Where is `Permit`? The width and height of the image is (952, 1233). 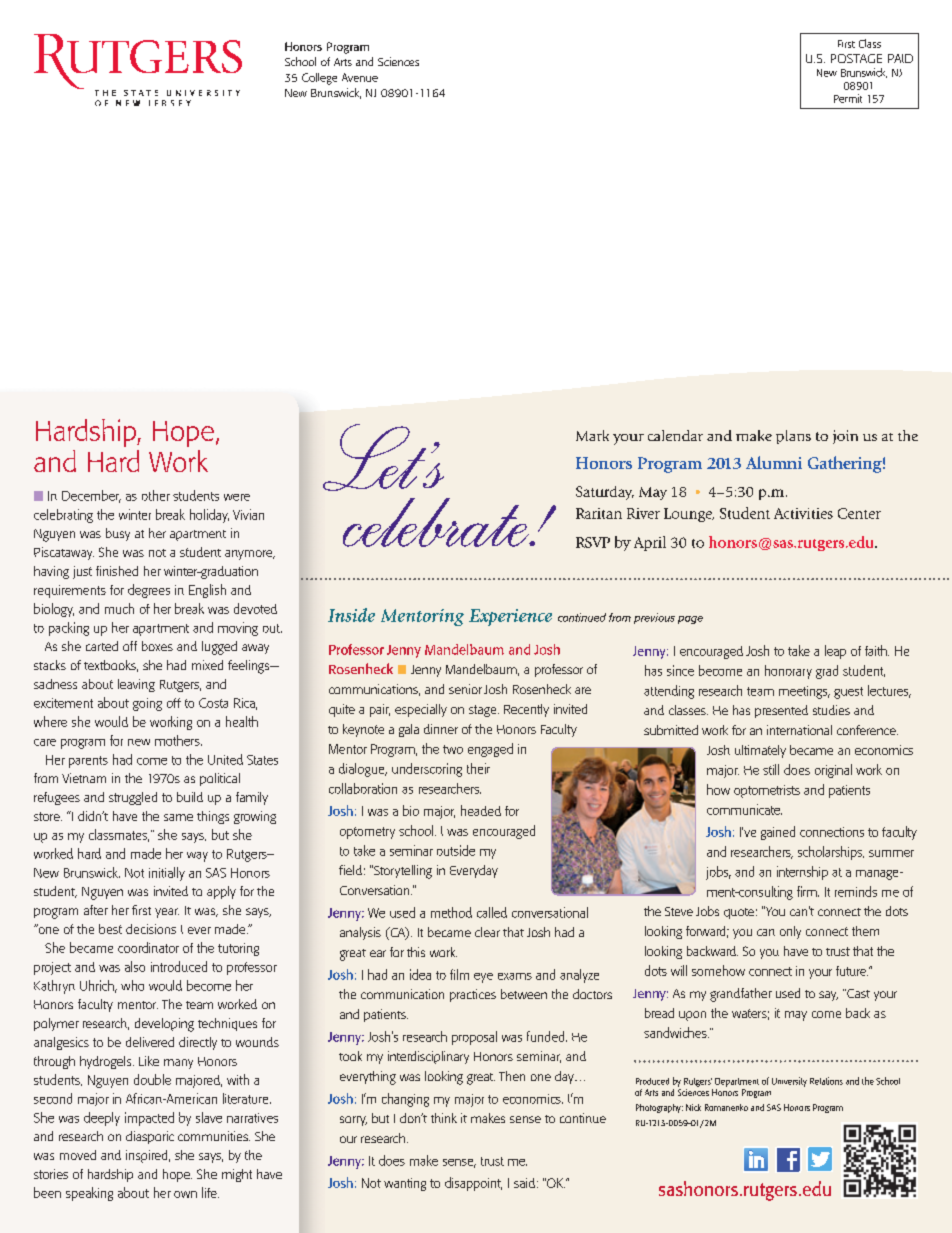
Permit is located at coordinates (848, 98).
